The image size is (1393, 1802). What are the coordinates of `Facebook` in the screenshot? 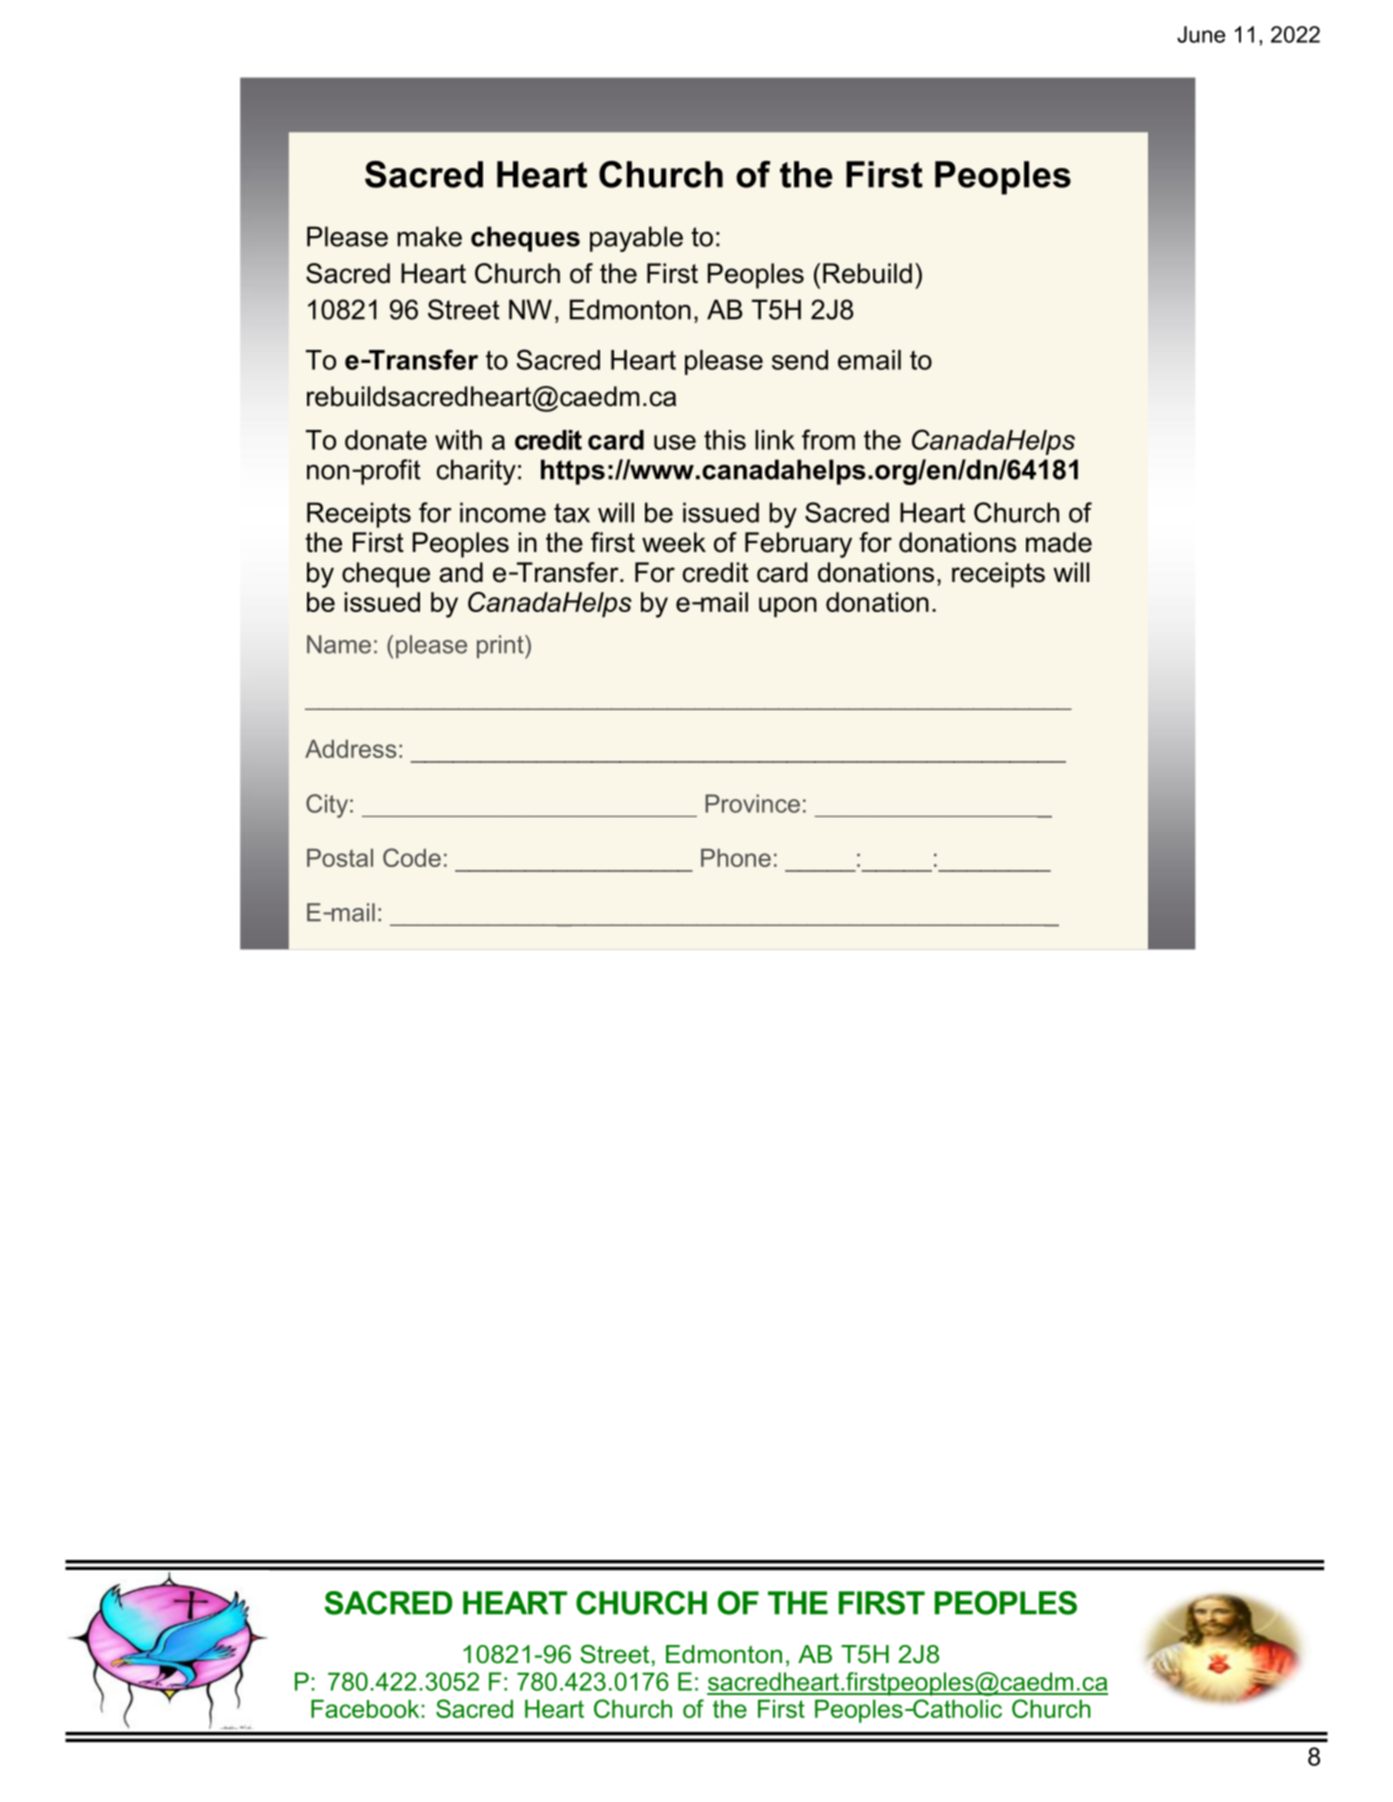 It's located at (366, 1708).
